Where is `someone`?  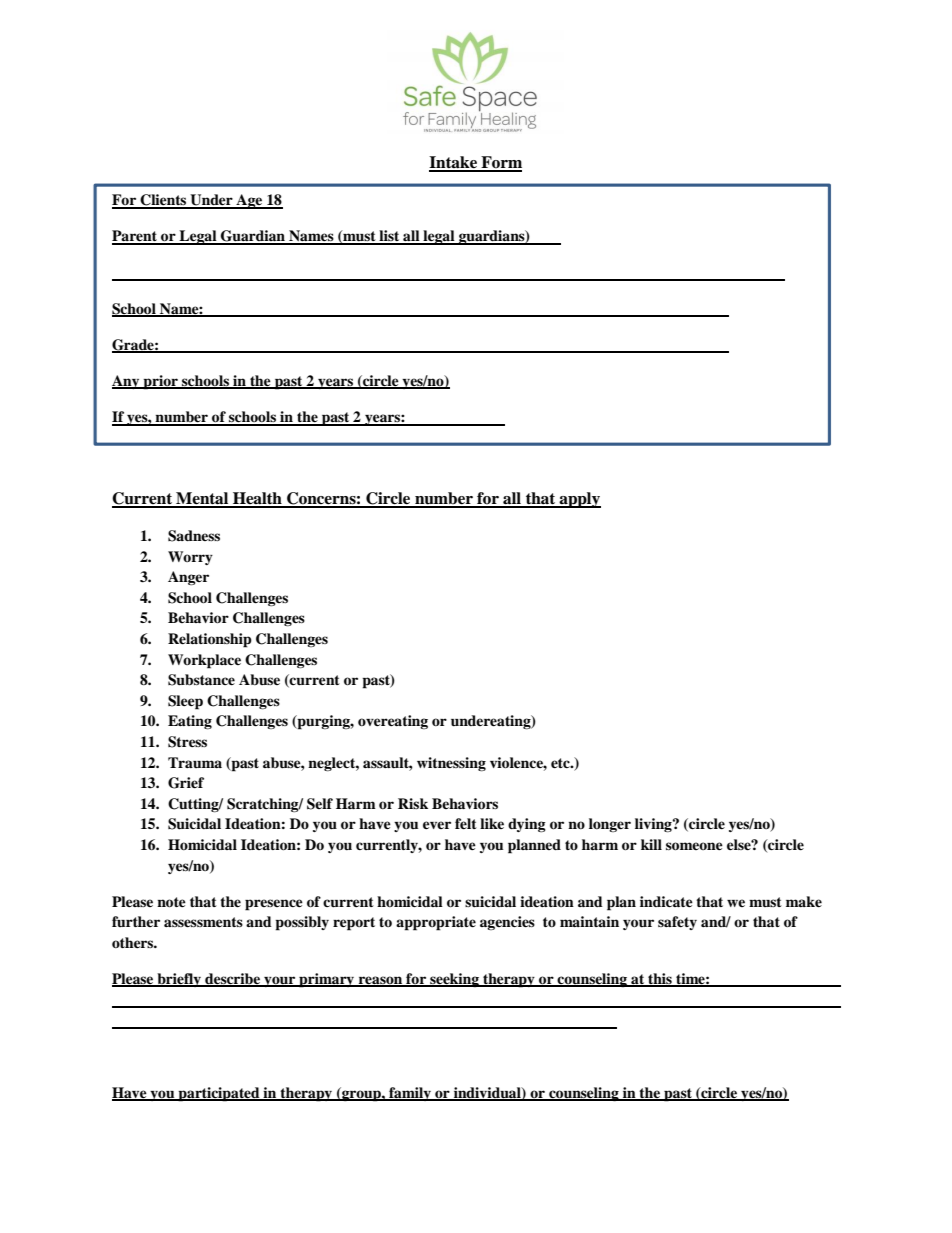
someone is located at coordinates (694, 846).
